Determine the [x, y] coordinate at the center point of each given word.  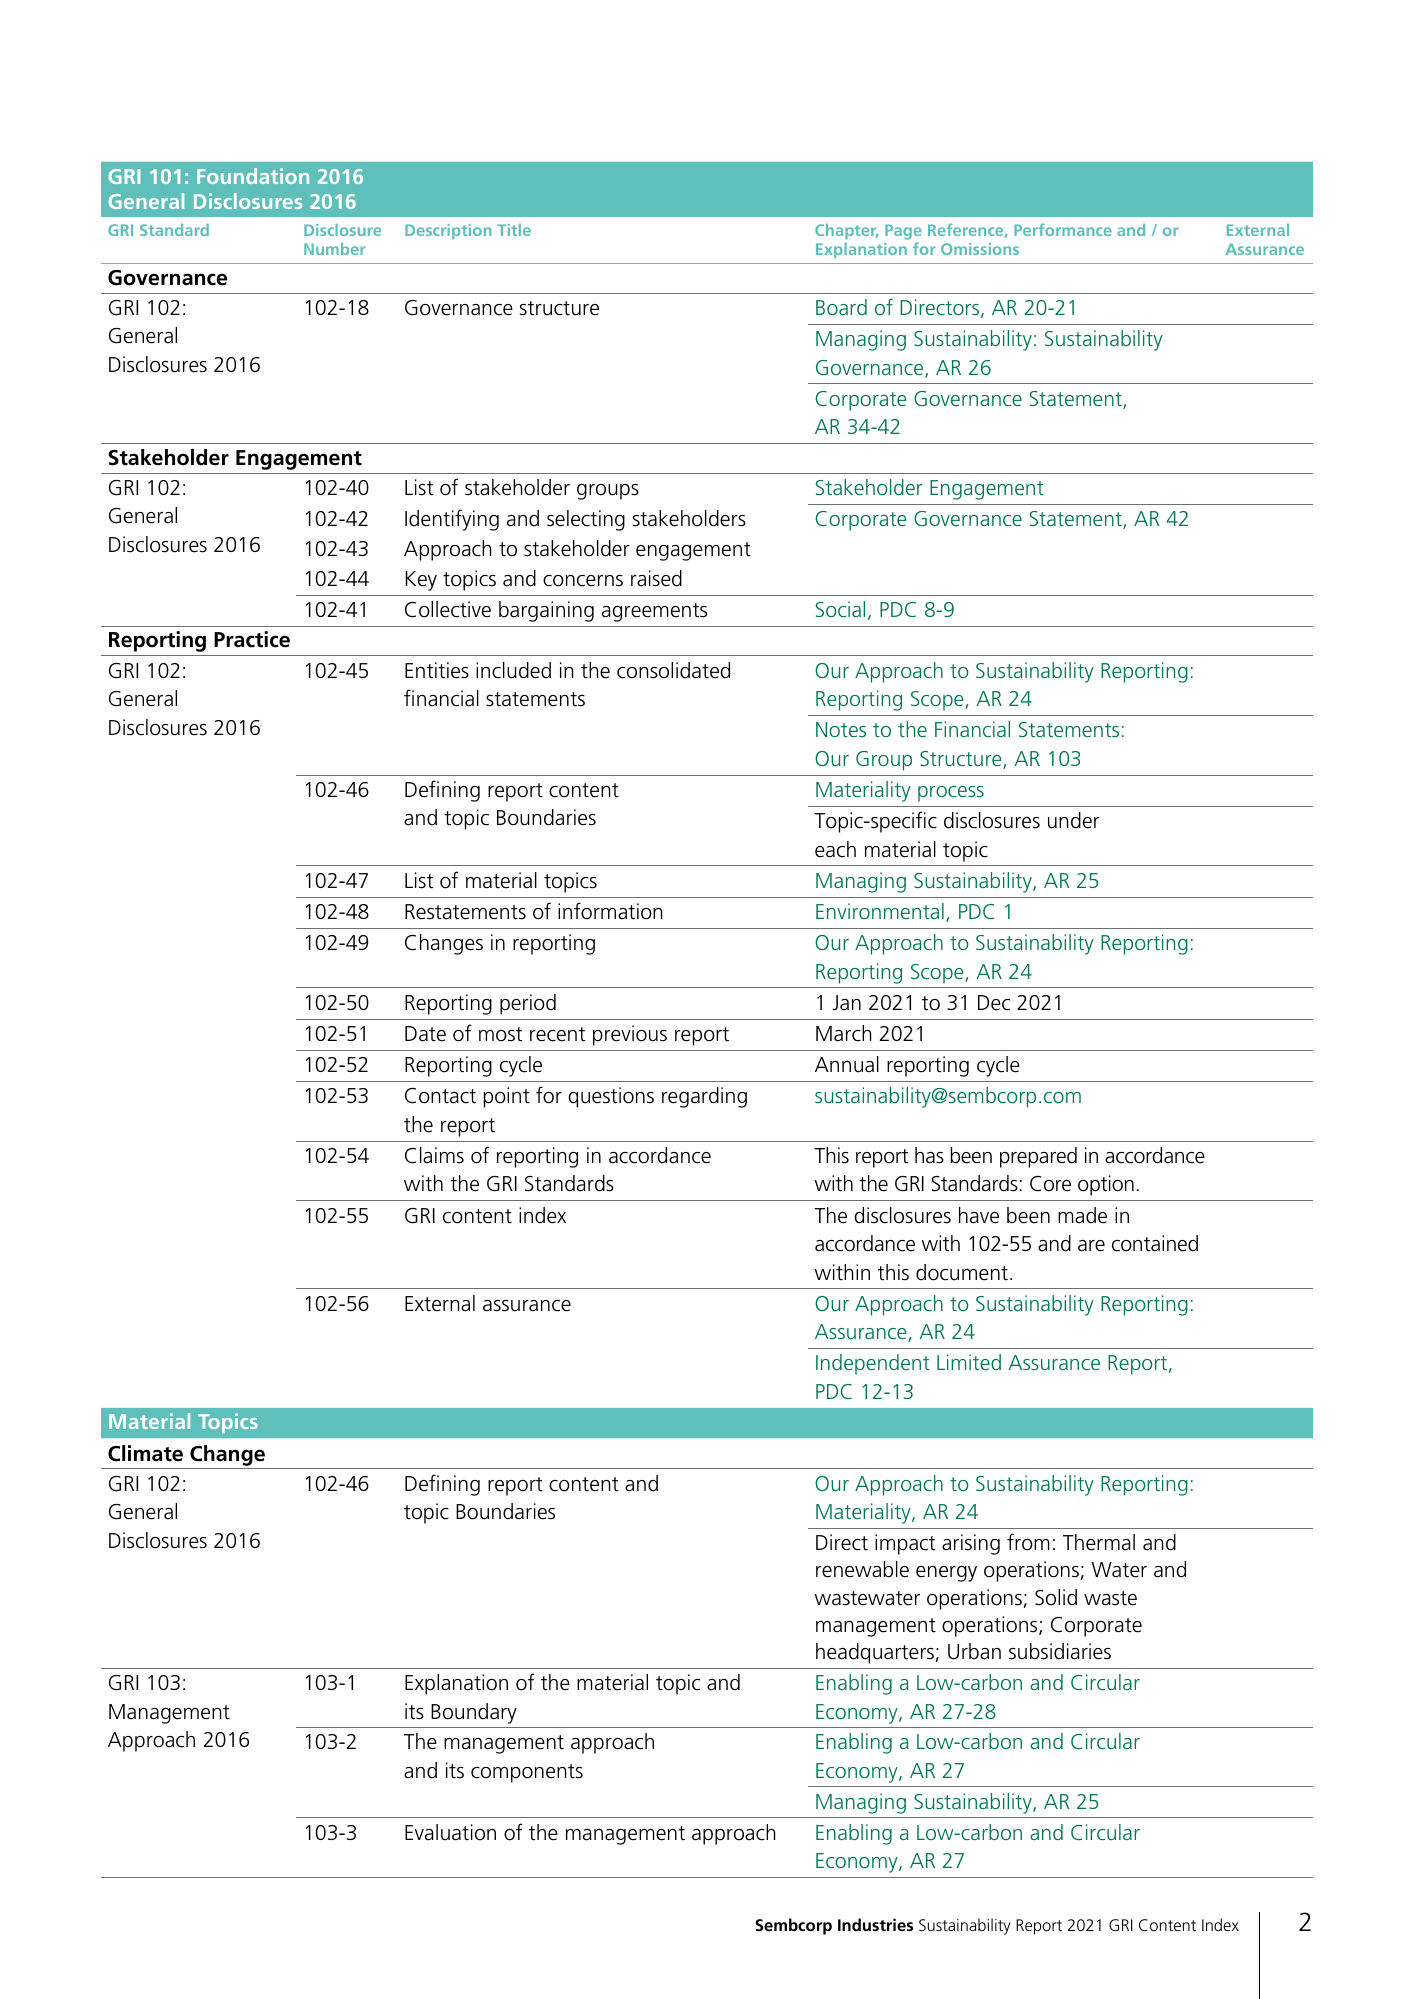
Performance [1063, 229]
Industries [875, 1924]
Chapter [847, 231]
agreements [654, 612]
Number [334, 249]
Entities [437, 670]
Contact [440, 1096]
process [951, 794]
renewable [862, 1569]
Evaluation [450, 1832]
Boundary [474, 1713]
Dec [994, 1003]
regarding [704, 1097]
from [1028, 1542]
